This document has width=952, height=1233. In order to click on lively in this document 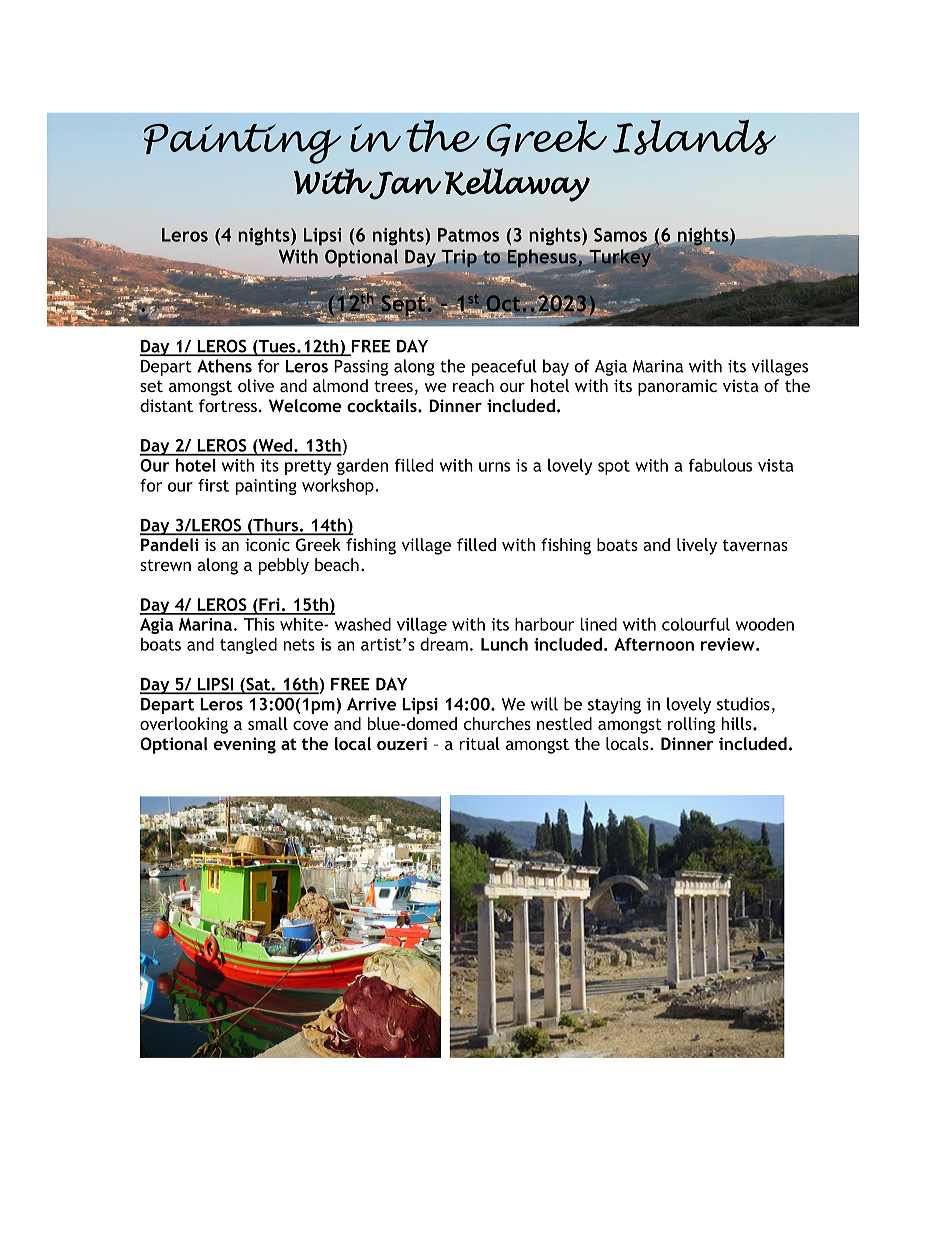, I will do `click(697, 546)`.
